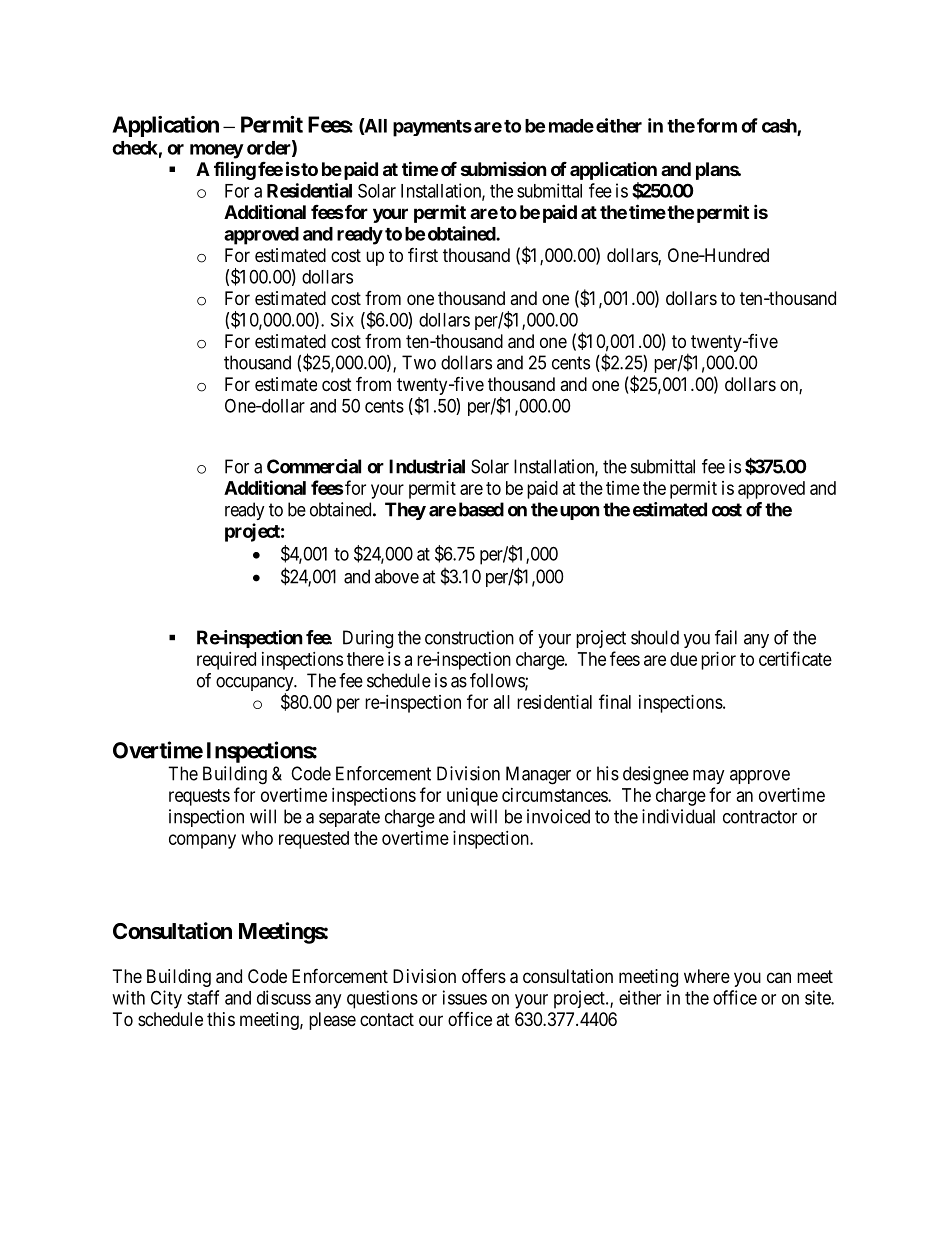 This screenshot has height=1233, width=952. I want to click on based, so click(481, 509).
